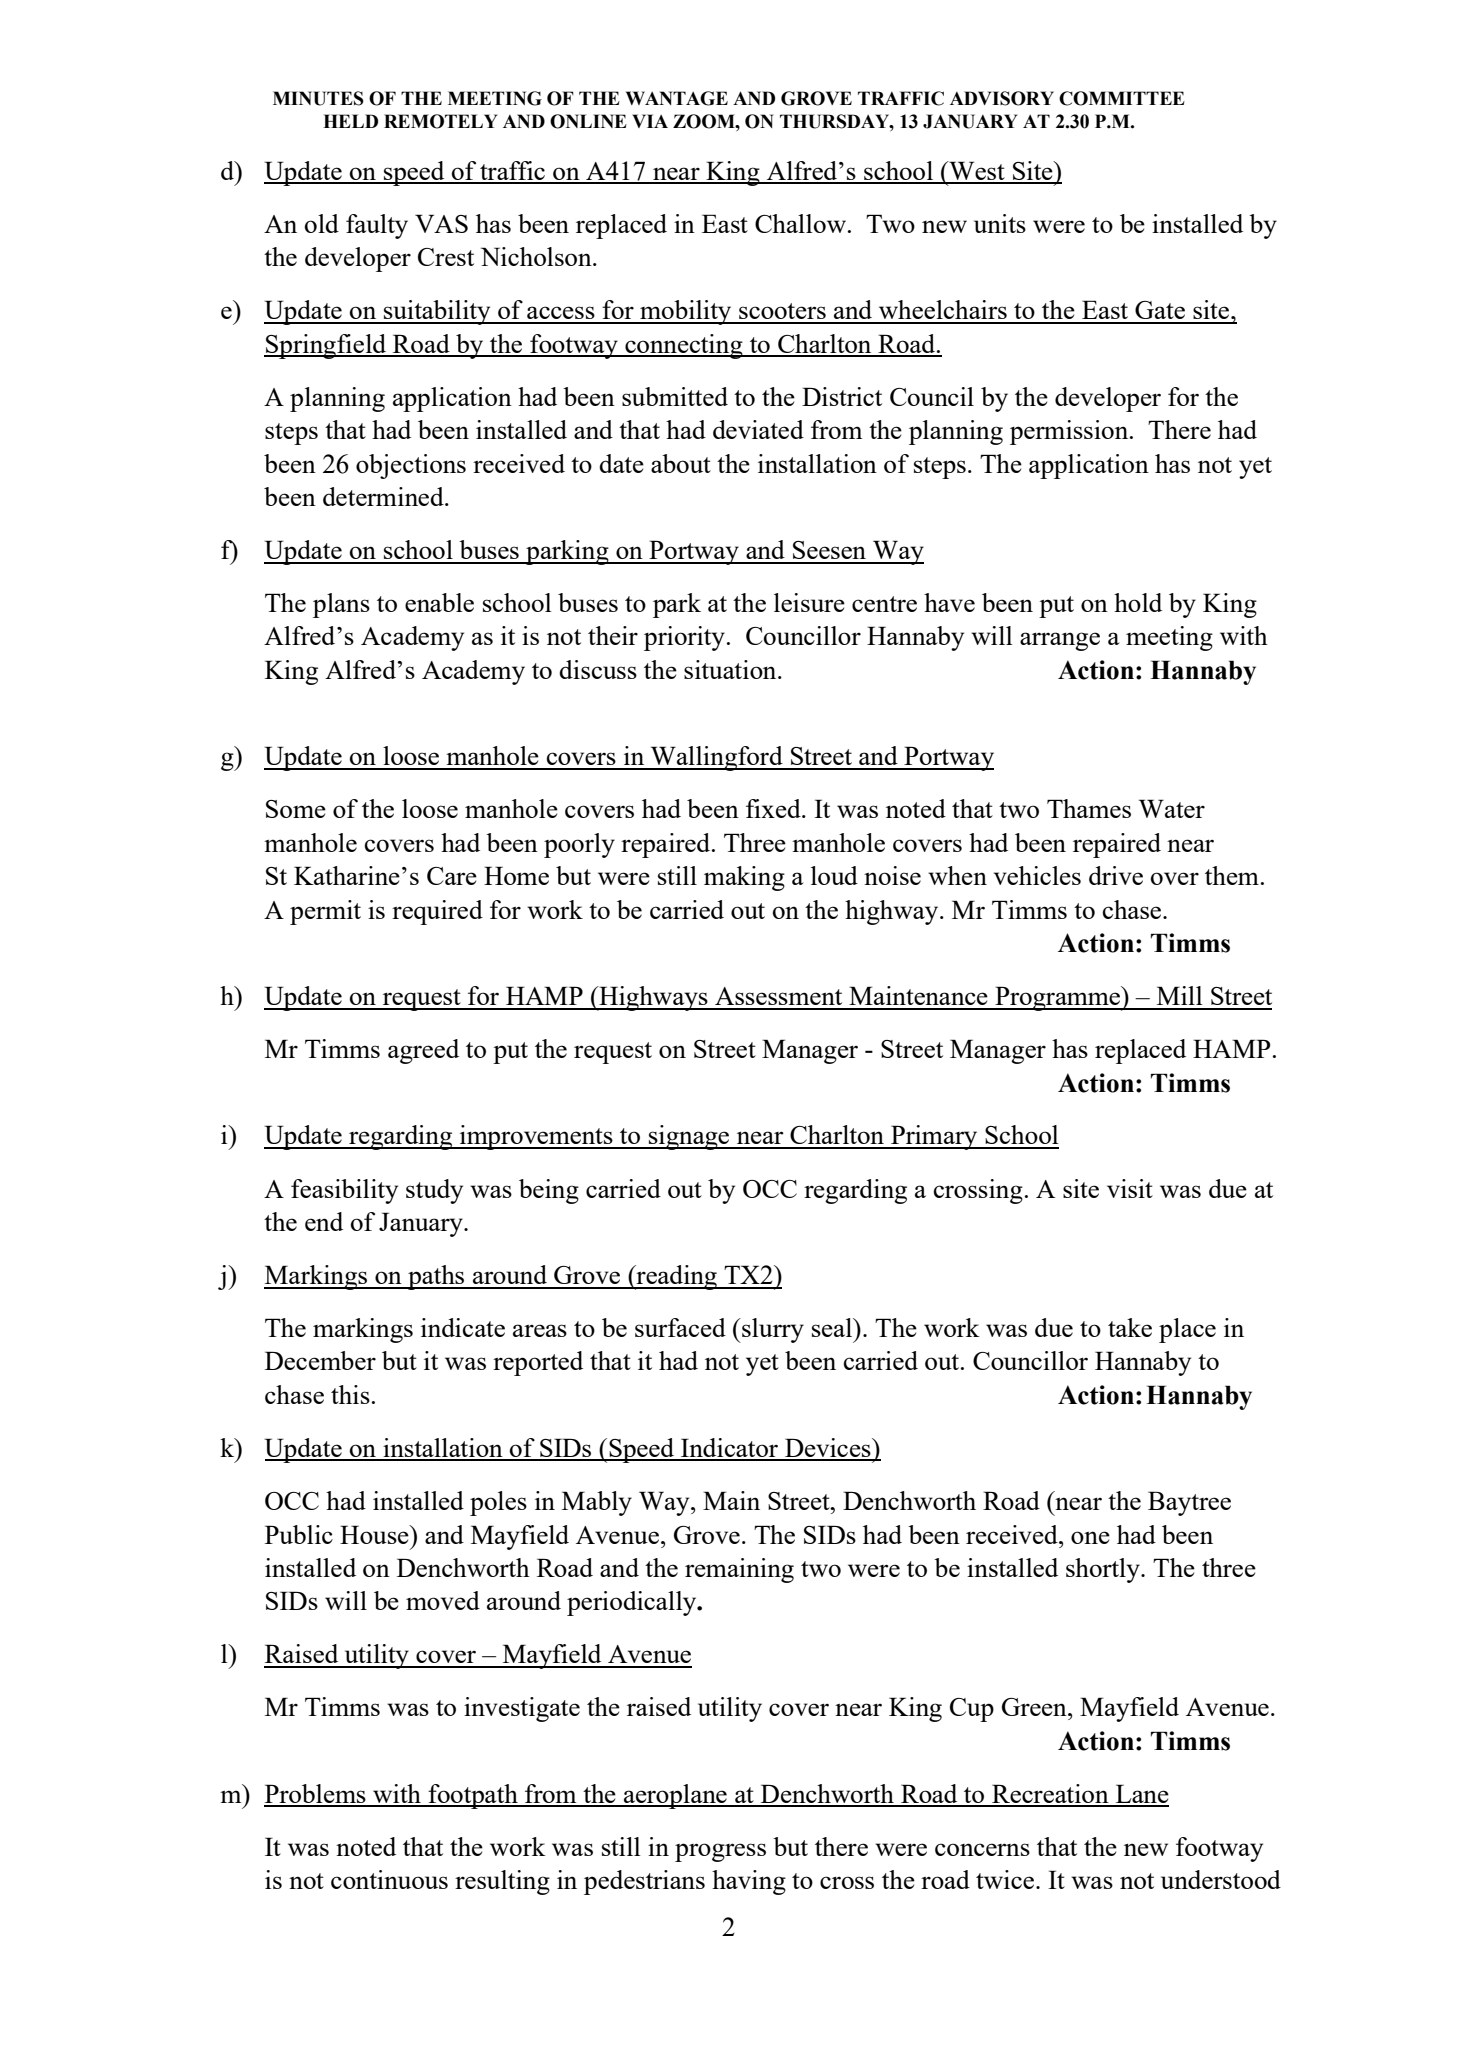  I want to click on ONLINE, so click(588, 121).
